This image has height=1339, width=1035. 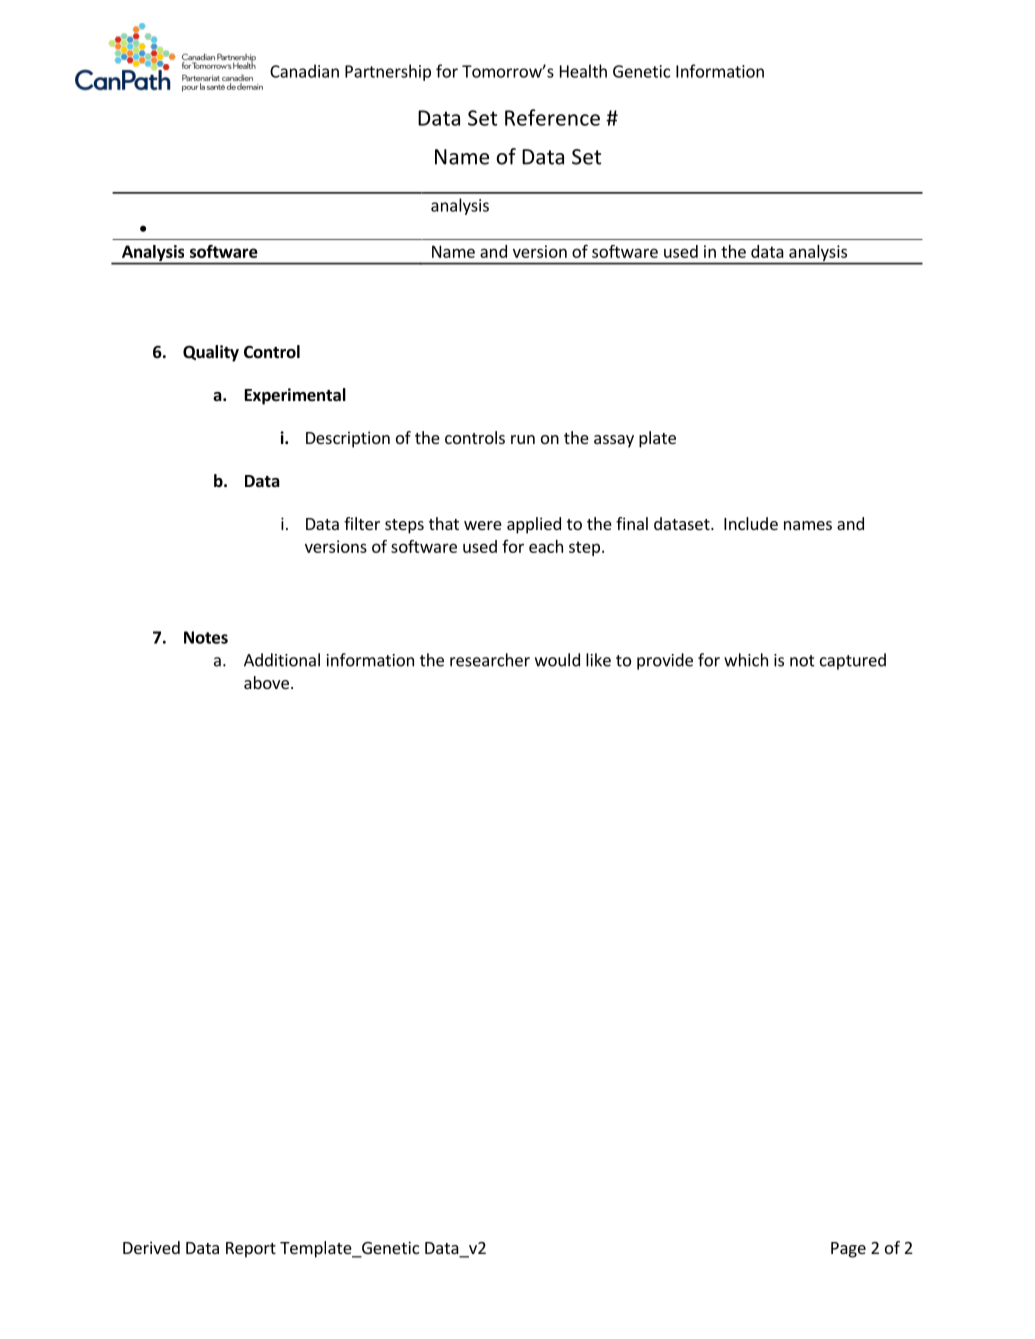 What do you see at coordinates (552, 117) in the image?
I see `Reference` at bounding box center [552, 117].
